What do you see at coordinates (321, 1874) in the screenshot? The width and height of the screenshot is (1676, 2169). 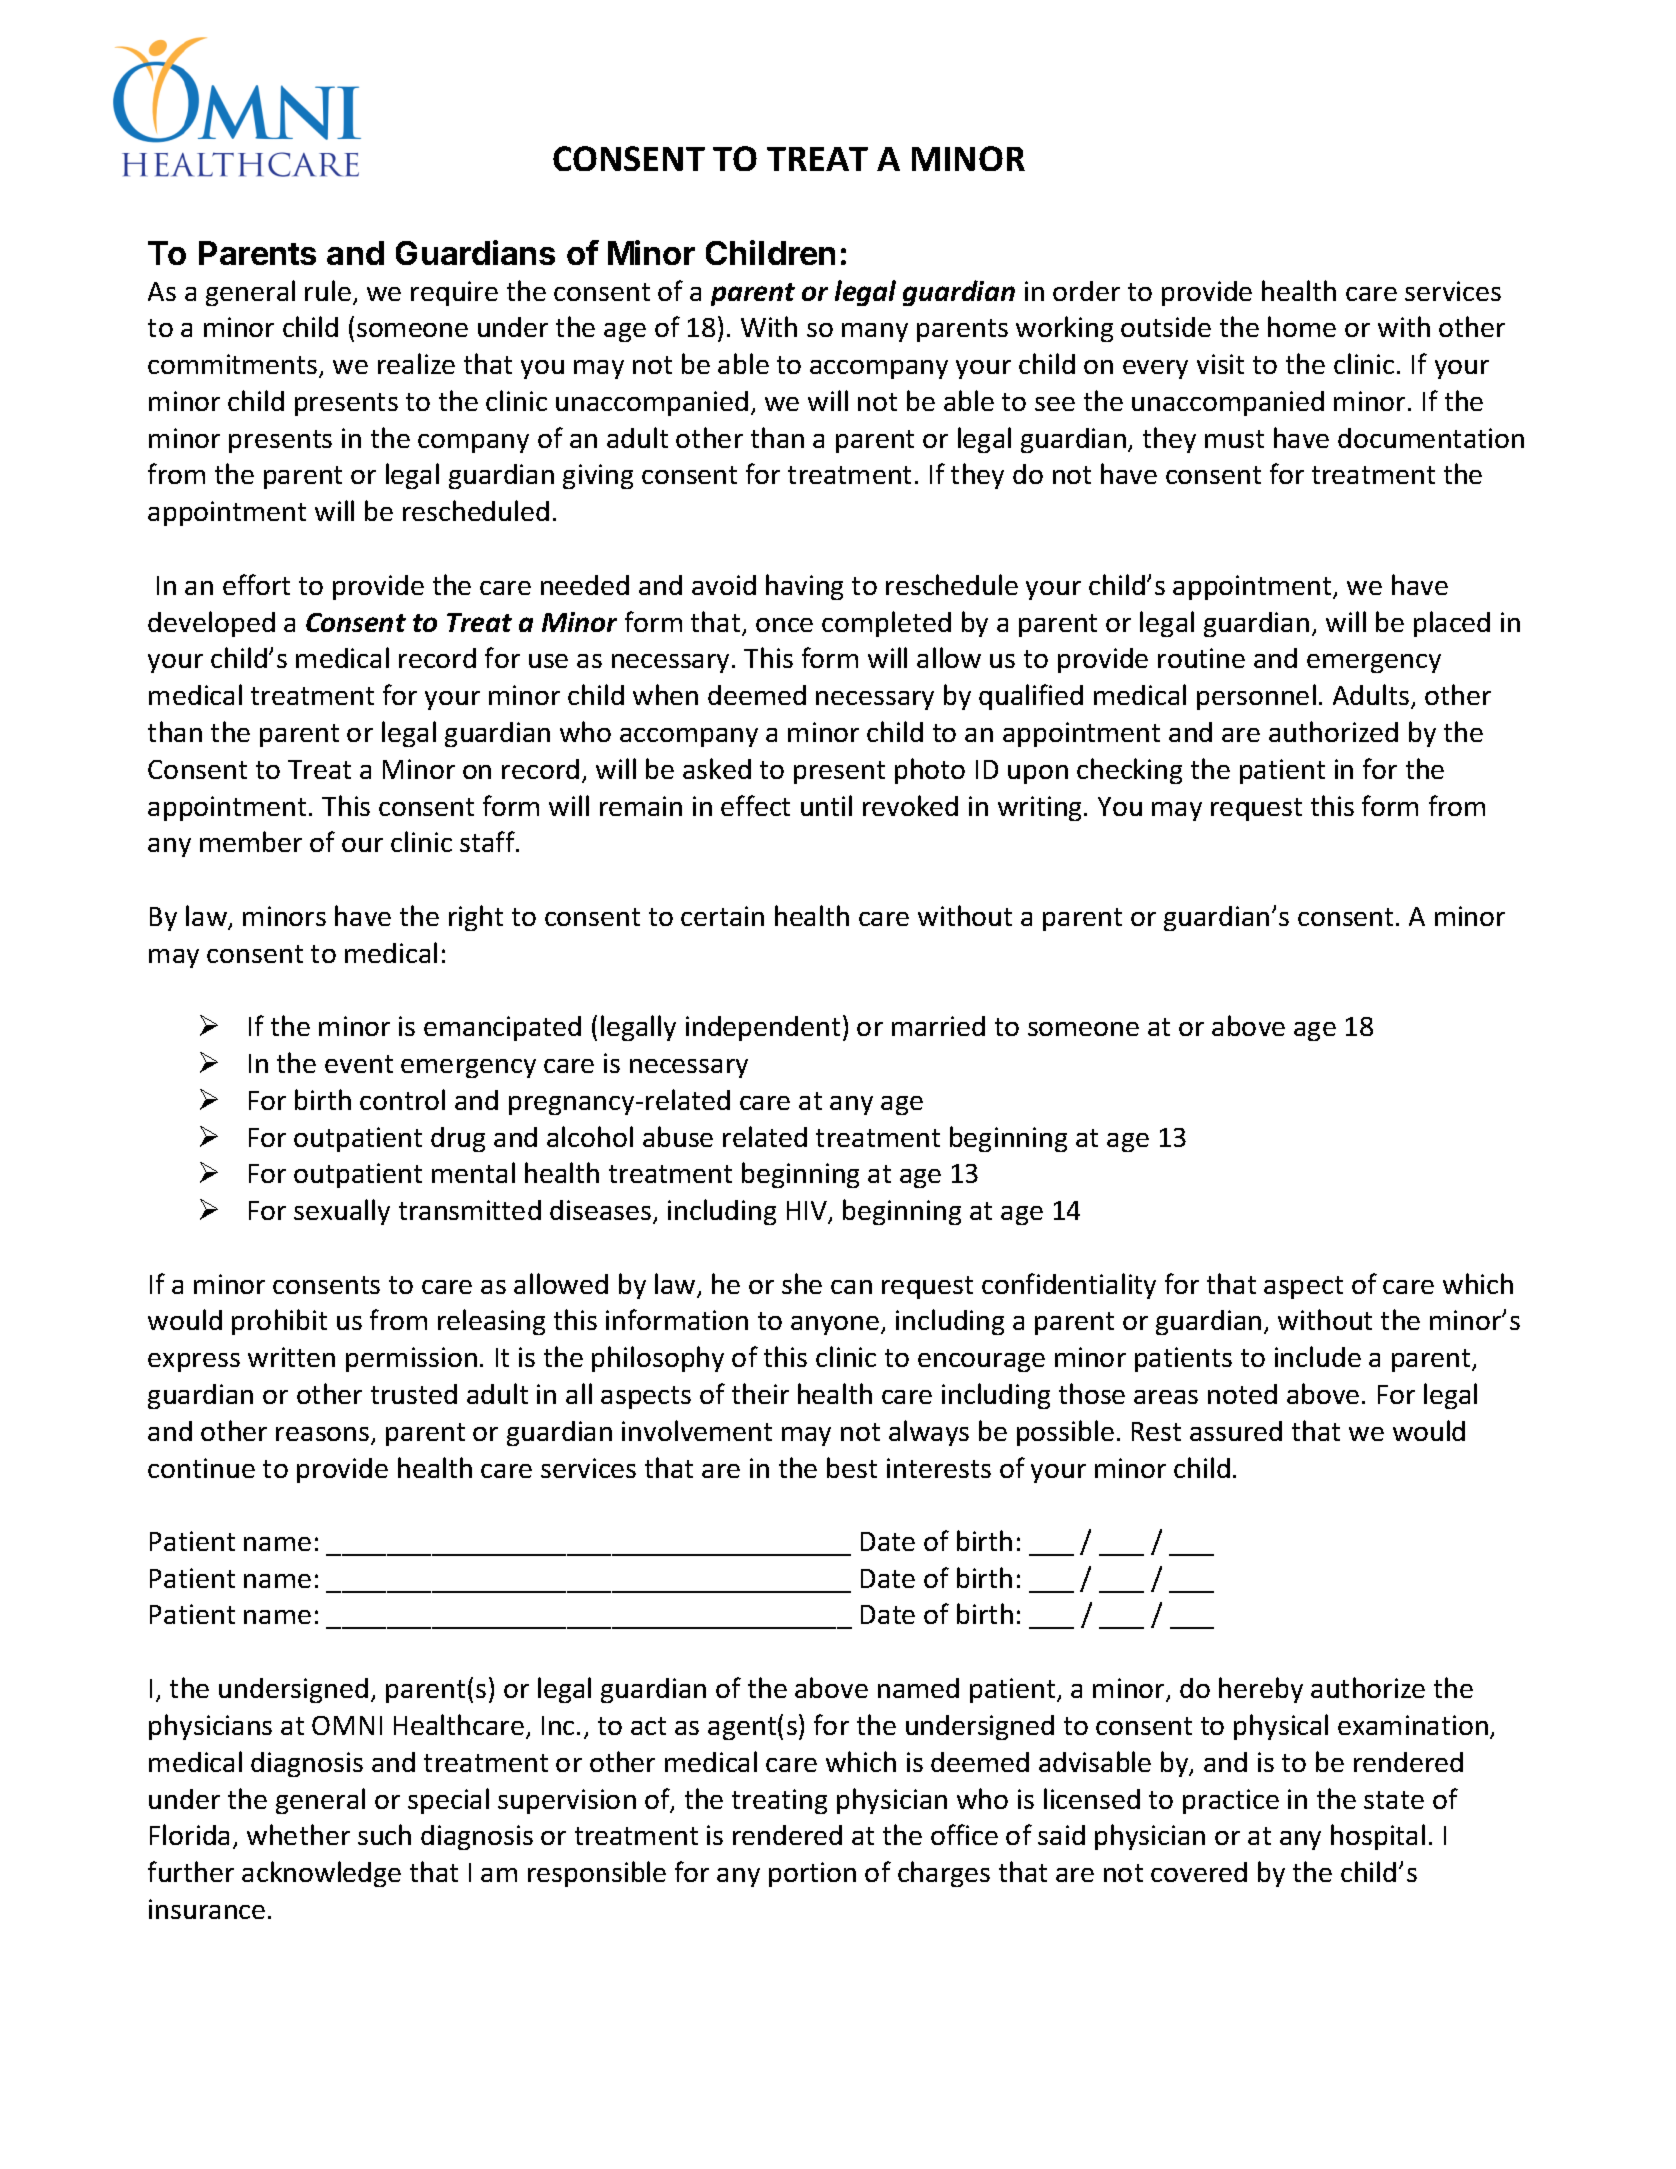 I see `acknowledge` at bounding box center [321, 1874].
